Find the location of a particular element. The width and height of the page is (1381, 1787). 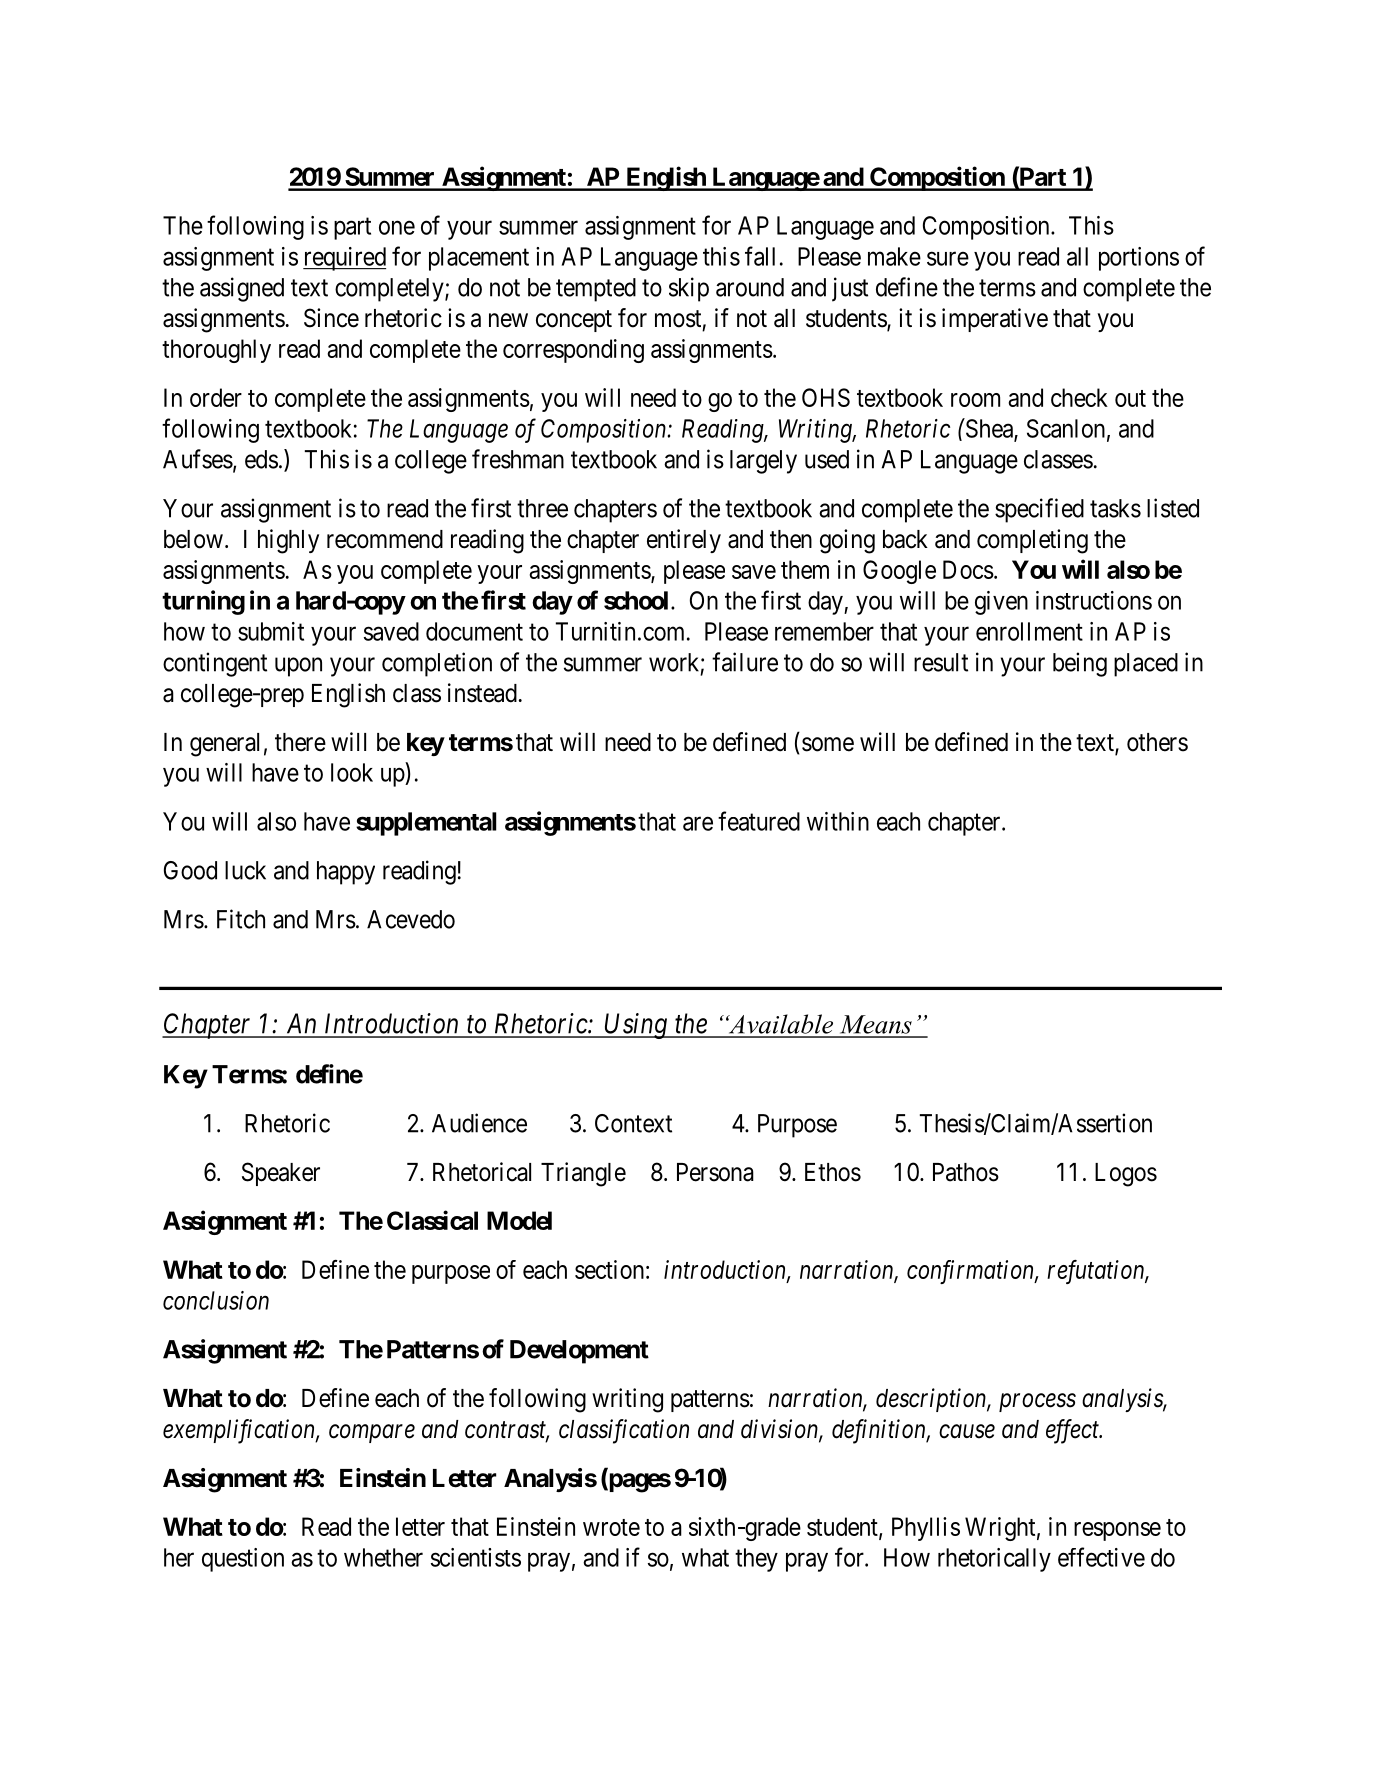

question is located at coordinates (243, 1560).
